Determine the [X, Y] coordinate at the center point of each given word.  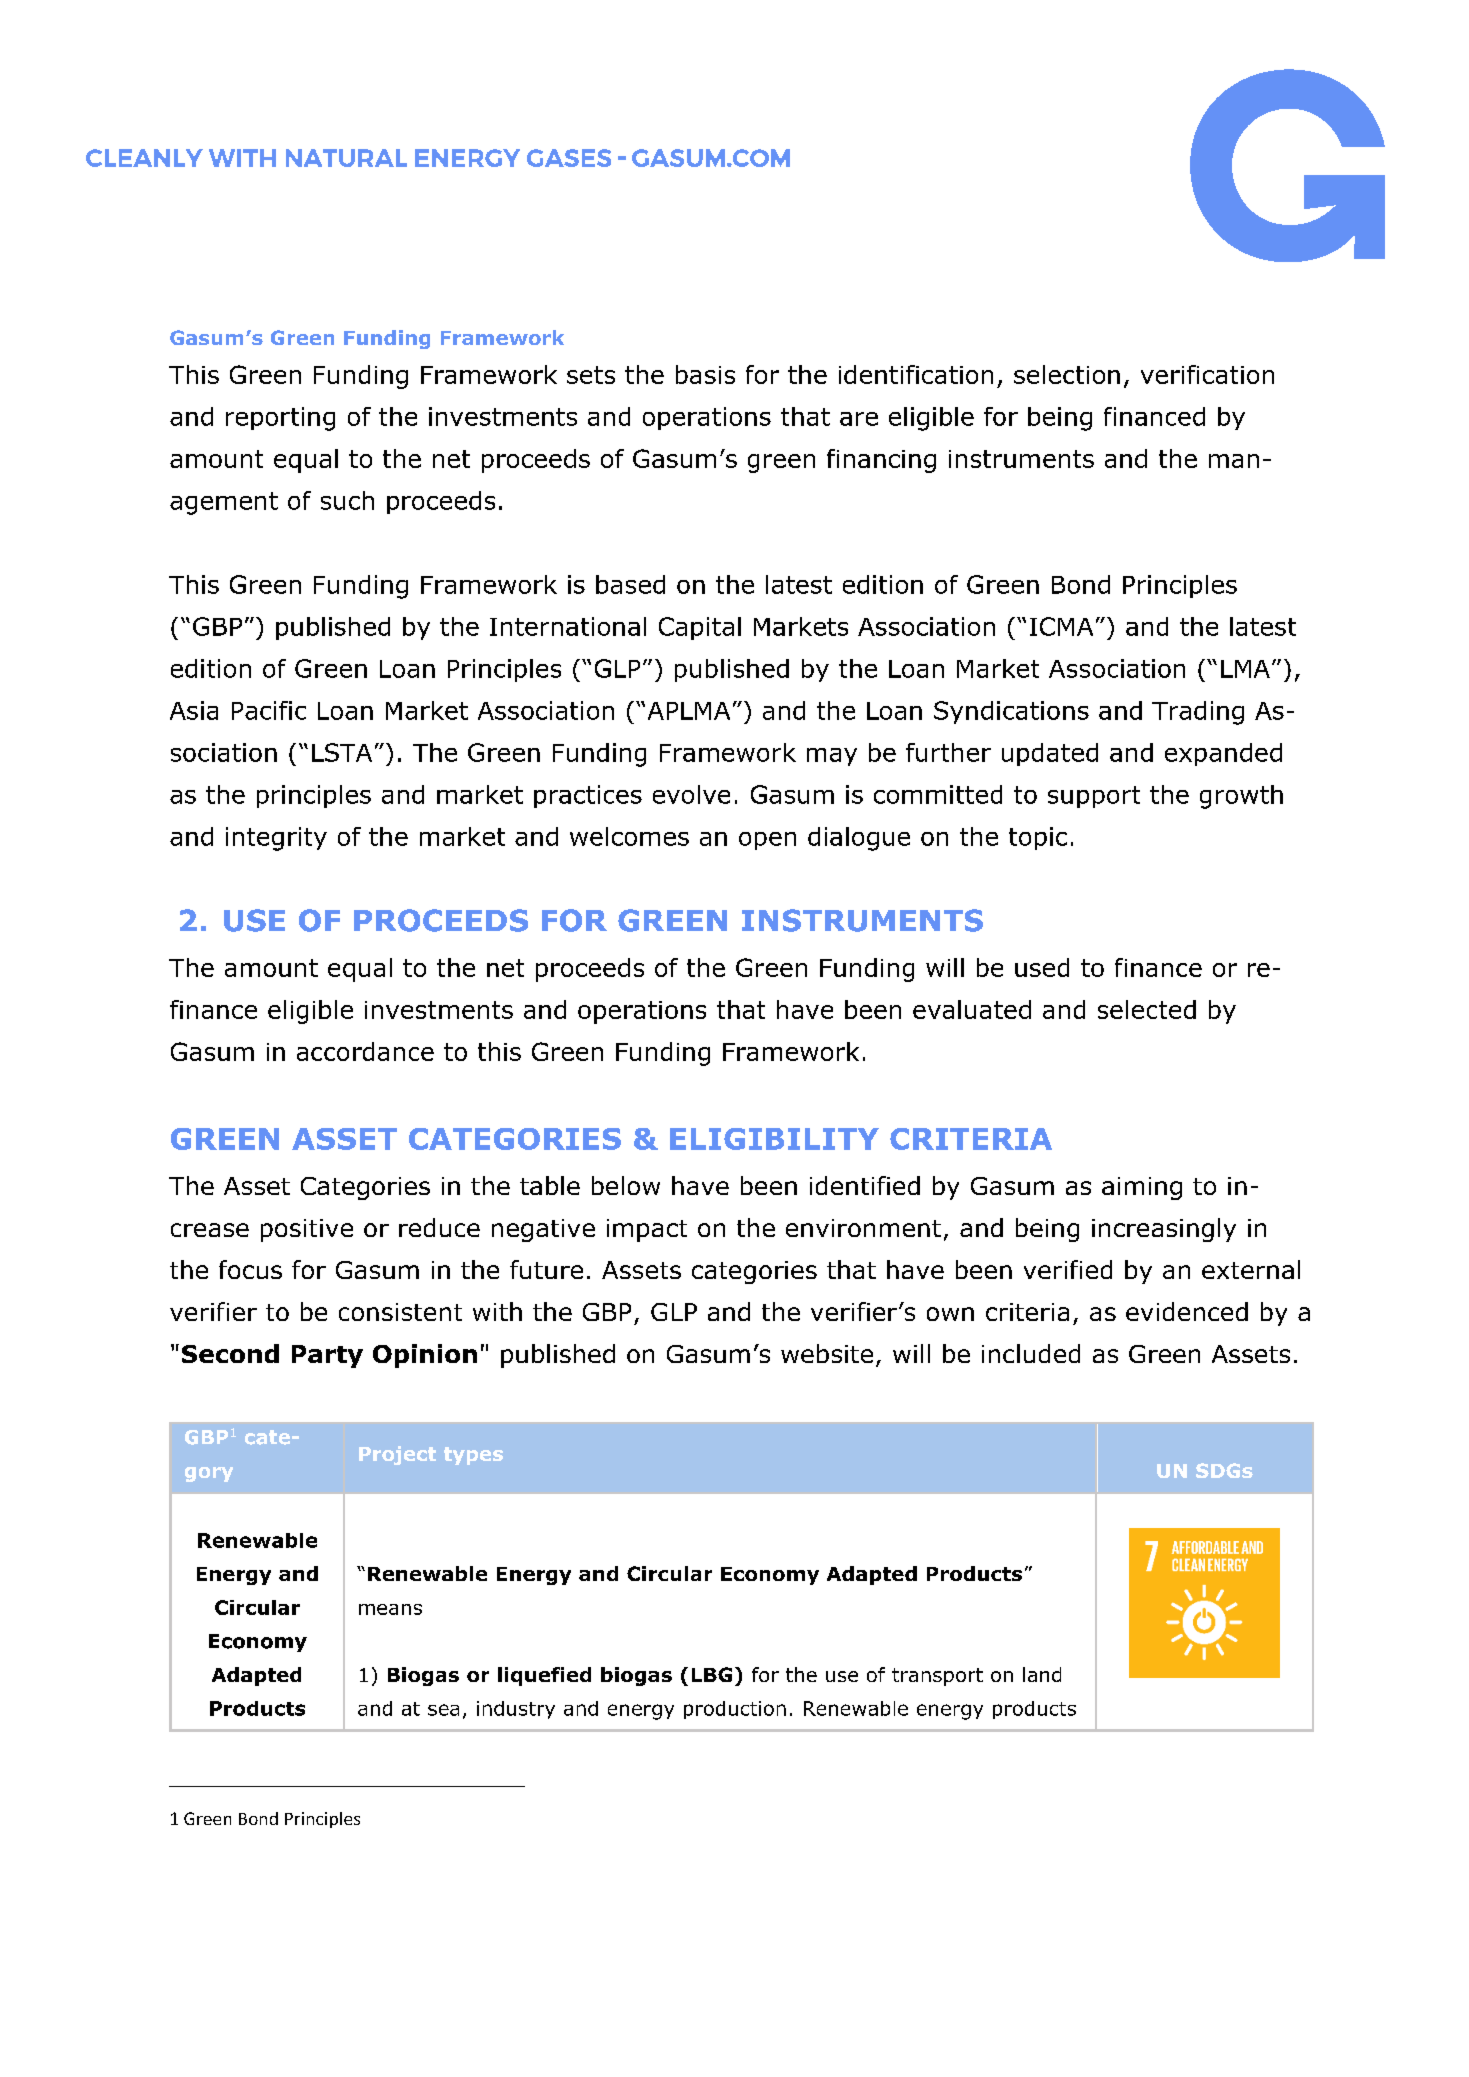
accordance [365, 1051]
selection [1067, 374]
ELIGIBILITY [774, 1139]
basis [705, 374]
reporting [280, 419]
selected [1147, 1009]
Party [327, 1356]
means [390, 1609]
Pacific [269, 710]
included [1031, 1353]
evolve [691, 794]
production [735, 1710]
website [827, 1353]
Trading [1198, 713]
